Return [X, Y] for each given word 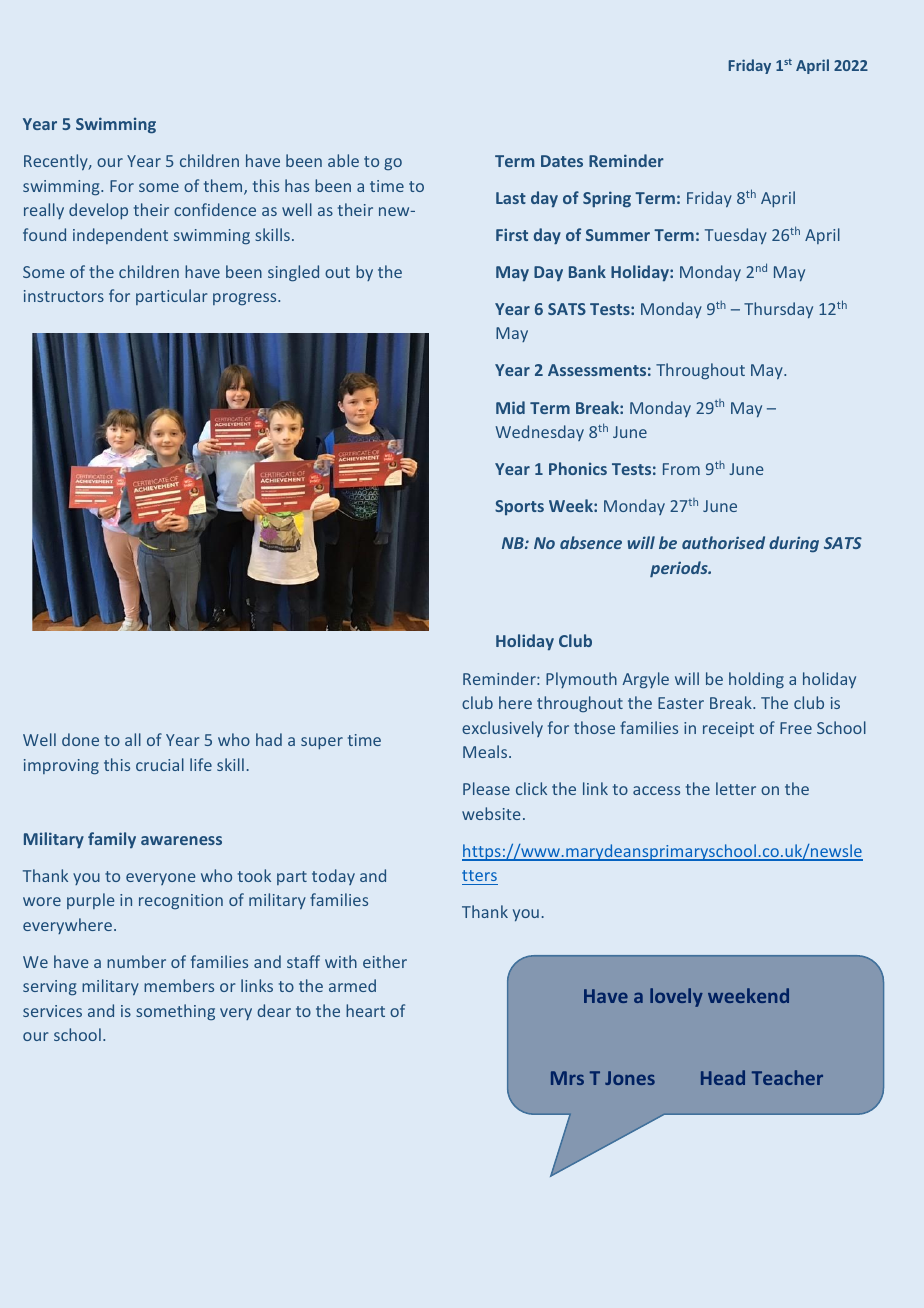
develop [98, 211]
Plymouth [581, 680]
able [343, 160]
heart [365, 1010]
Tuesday [736, 236]
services [52, 1011]
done [80, 739]
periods [680, 569]
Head [723, 1077]
